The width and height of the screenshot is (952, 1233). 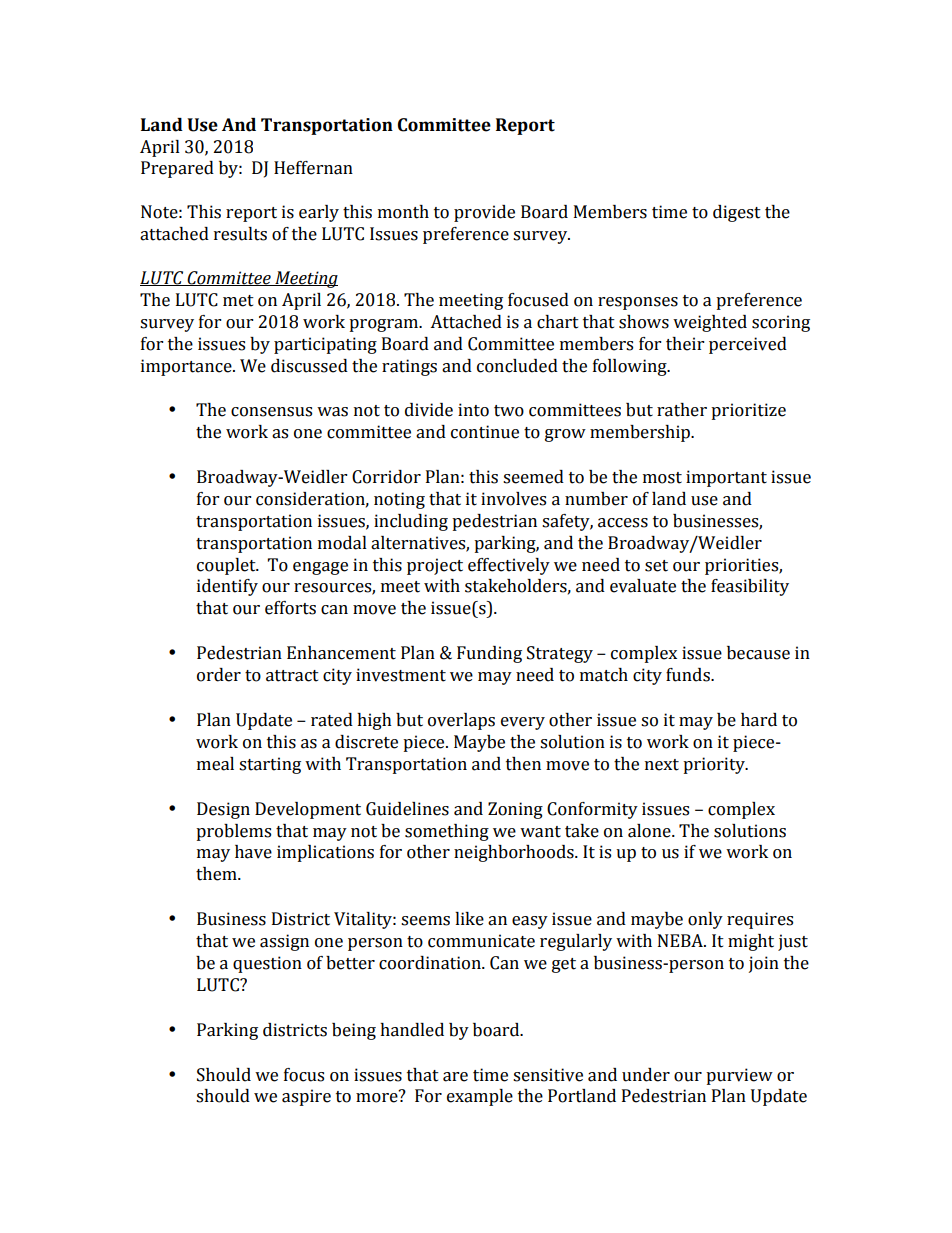 What do you see at coordinates (739, 1076) in the screenshot?
I see `purview` at bounding box center [739, 1076].
